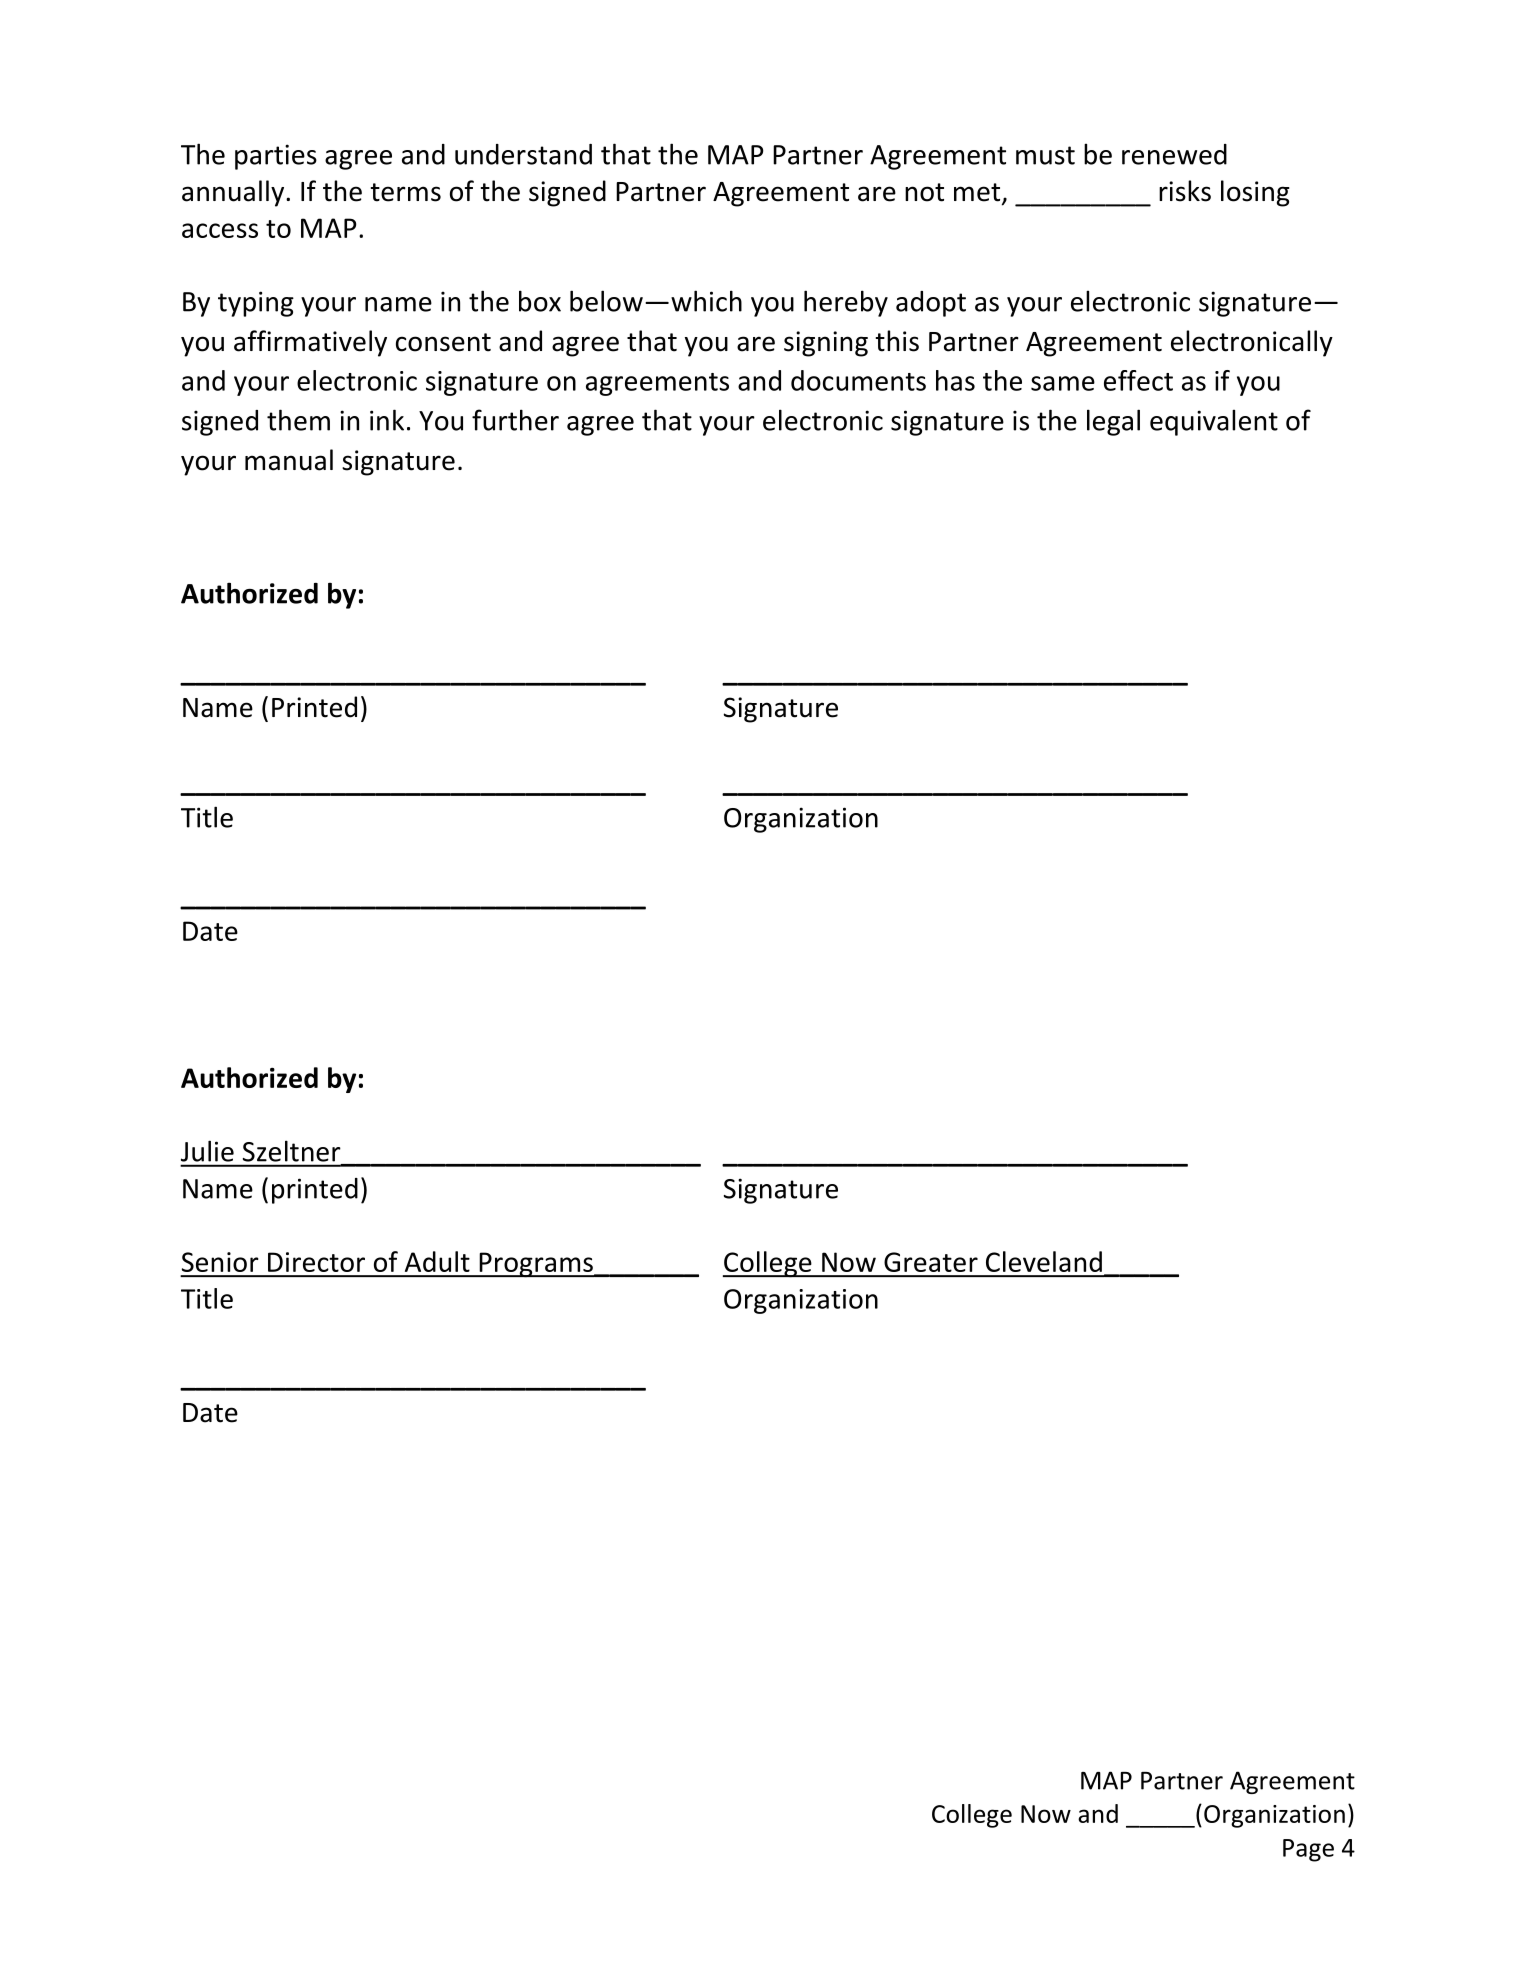  What do you see at coordinates (1308, 1850) in the document?
I see `Page` at bounding box center [1308, 1850].
